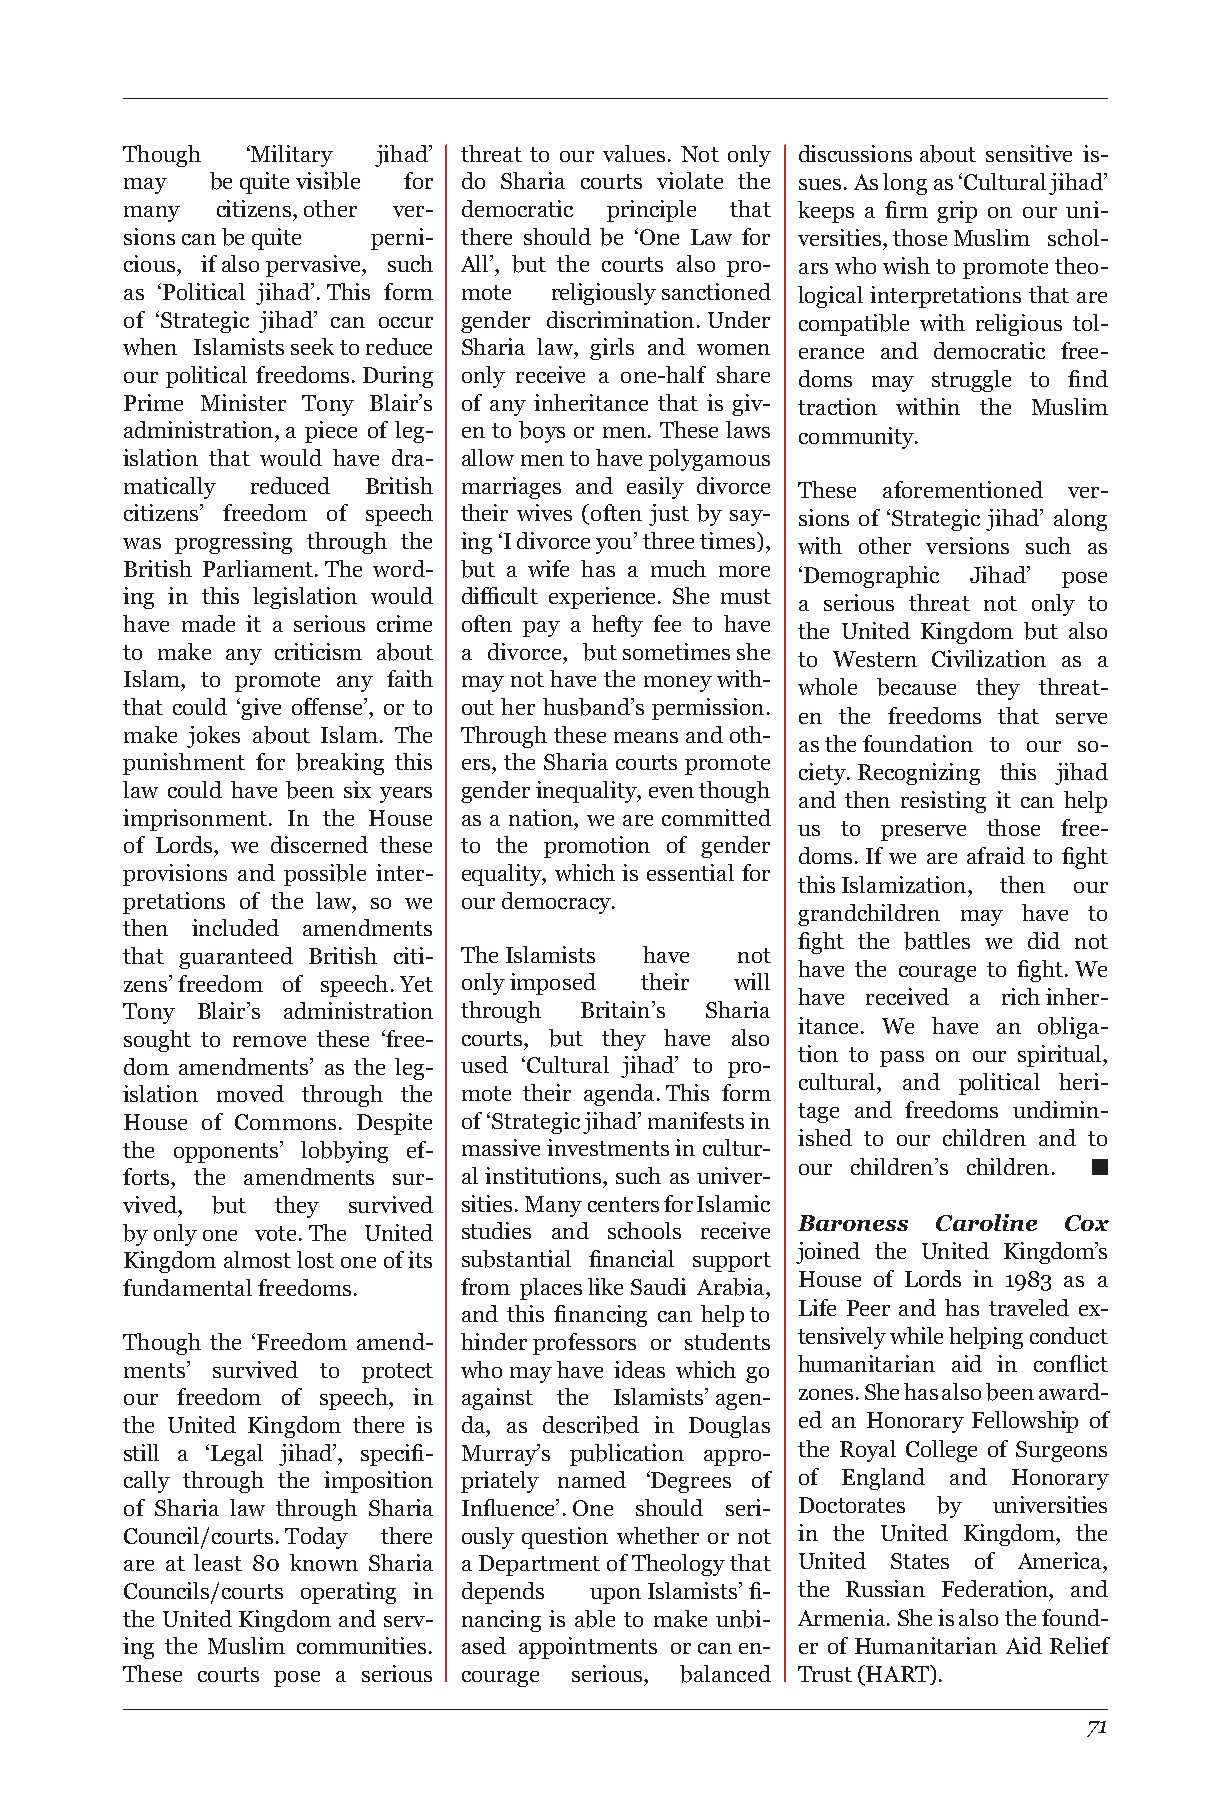 The height and width of the screenshot is (1805, 1231). Describe the element at coordinates (926, 1645) in the screenshot. I see `Humanitarian` at that location.
